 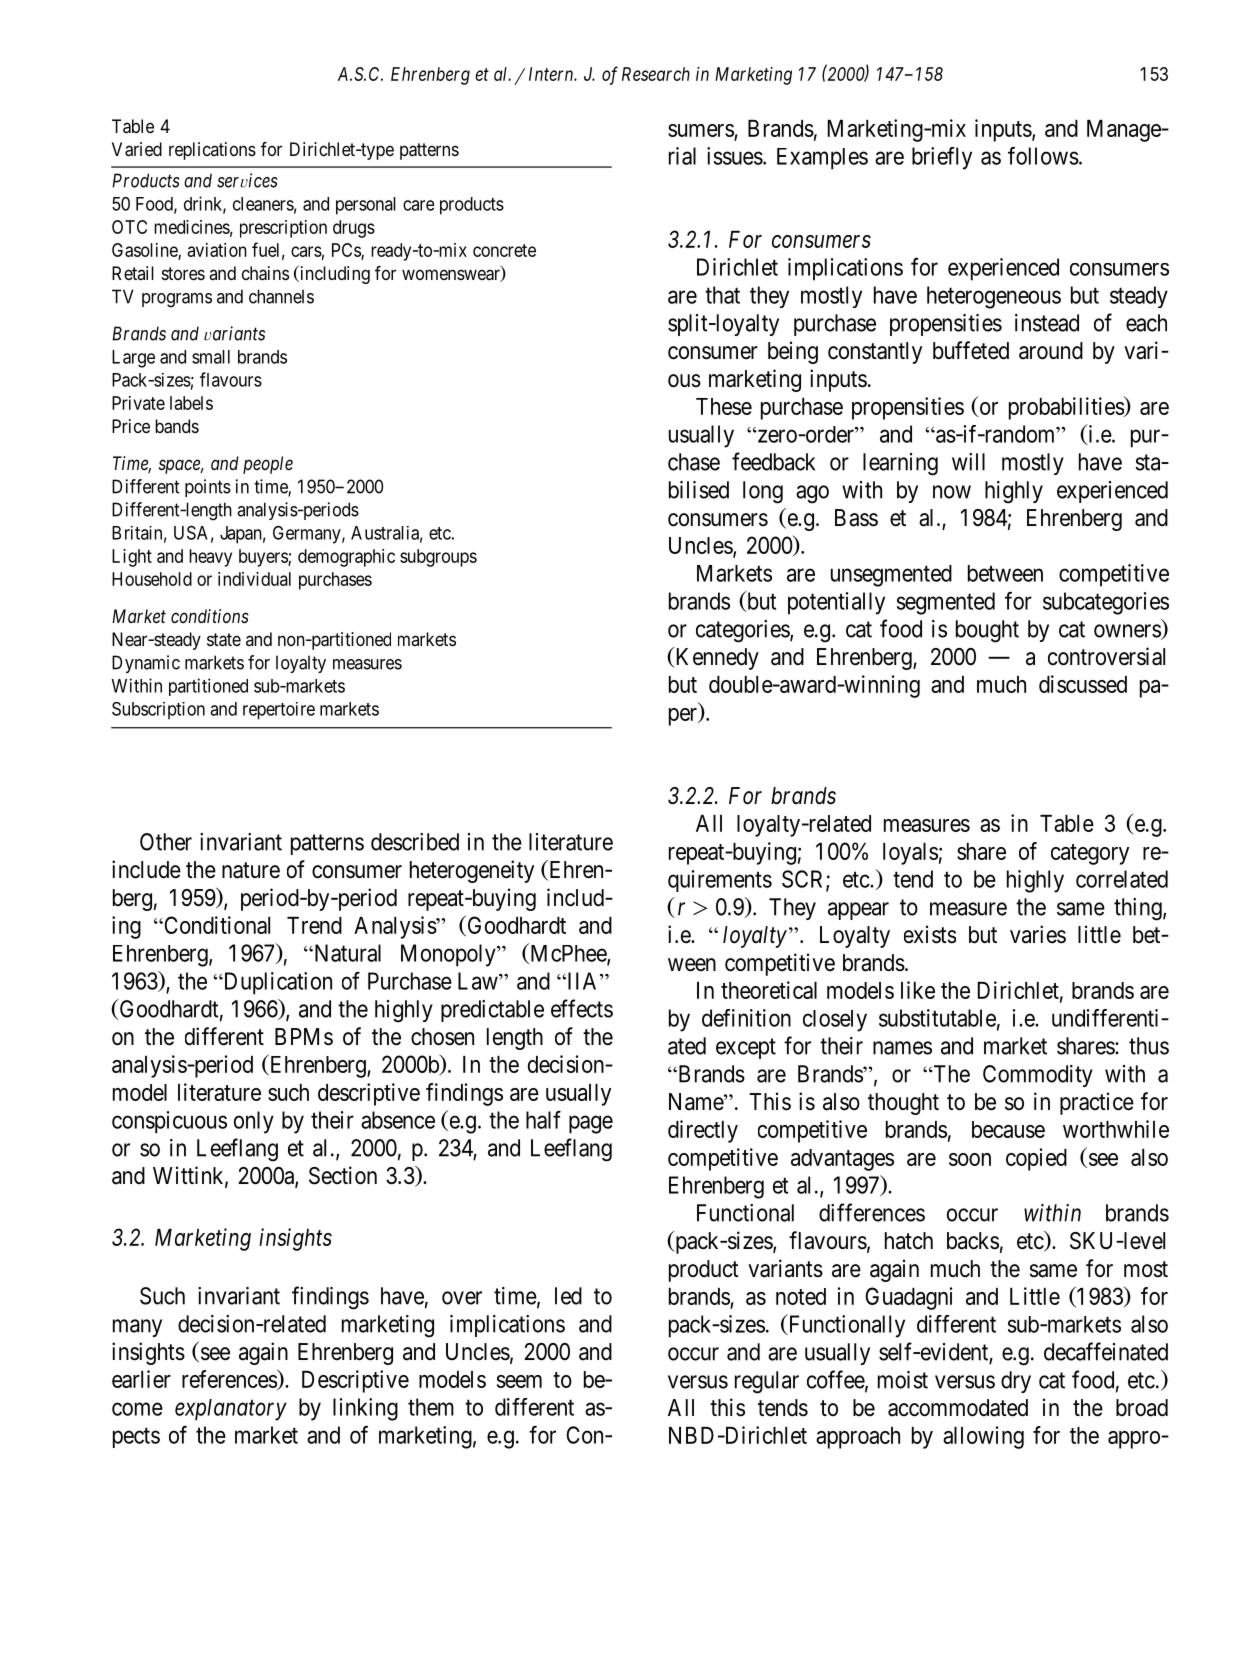 What do you see at coordinates (231, 1410) in the screenshot?
I see `explanatory` at bounding box center [231, 1410].
